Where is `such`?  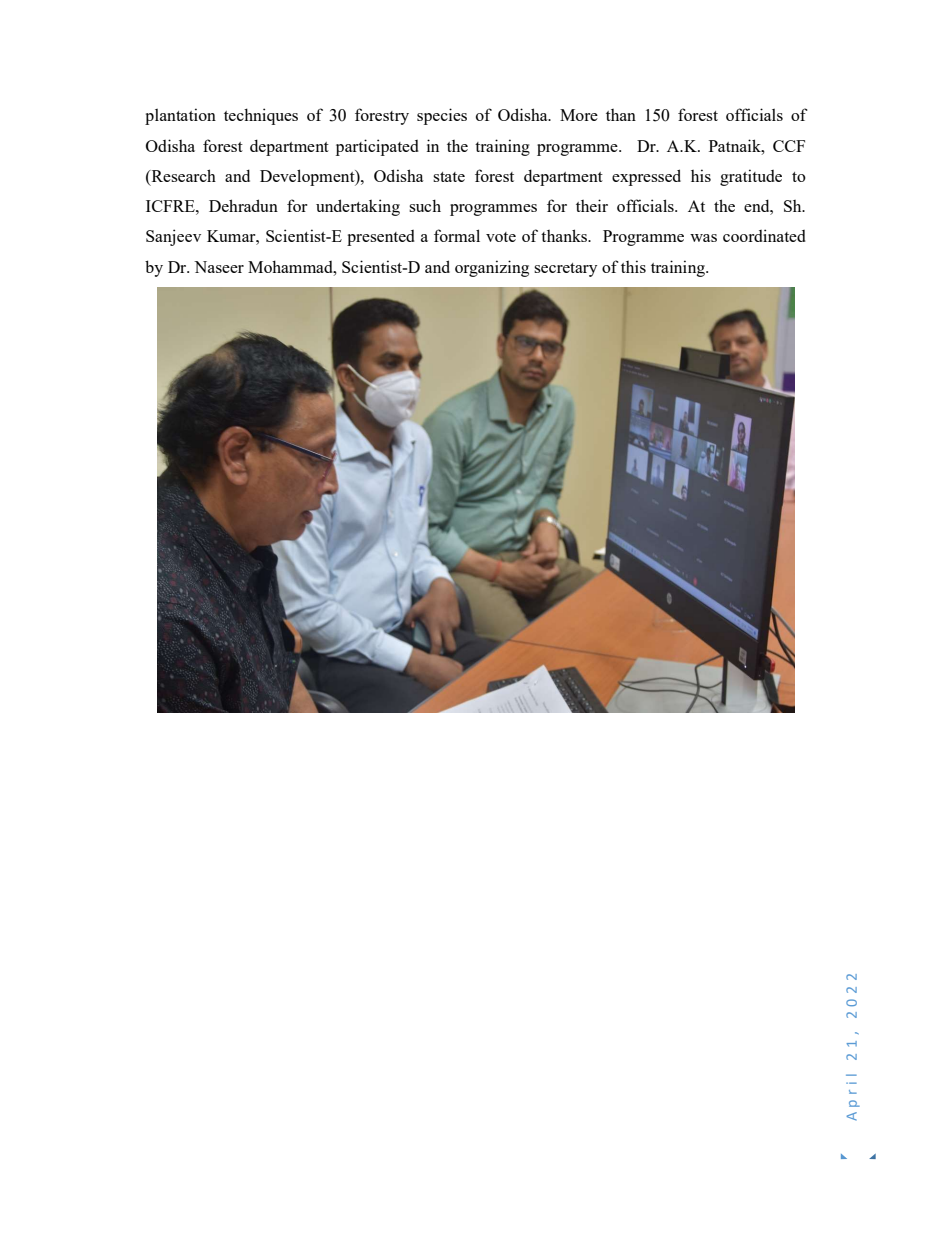
such is located at coordinates (425, 205).
